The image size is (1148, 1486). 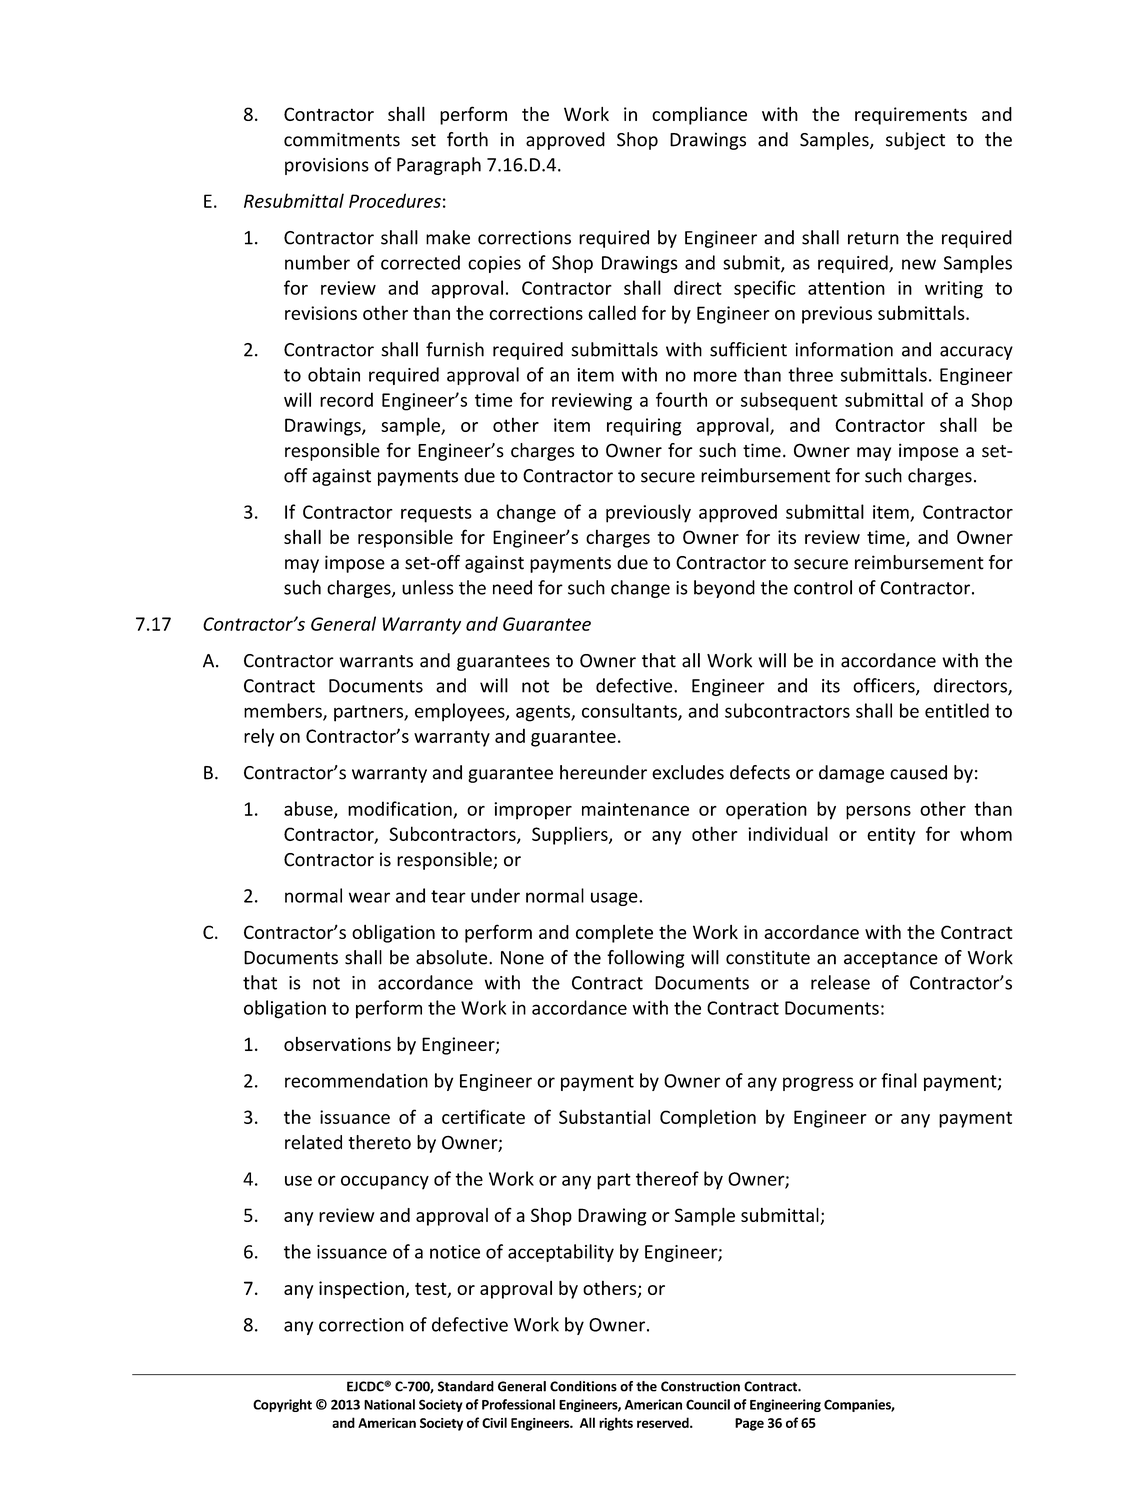 I want to click on wear, so click(x=369, y=897).
